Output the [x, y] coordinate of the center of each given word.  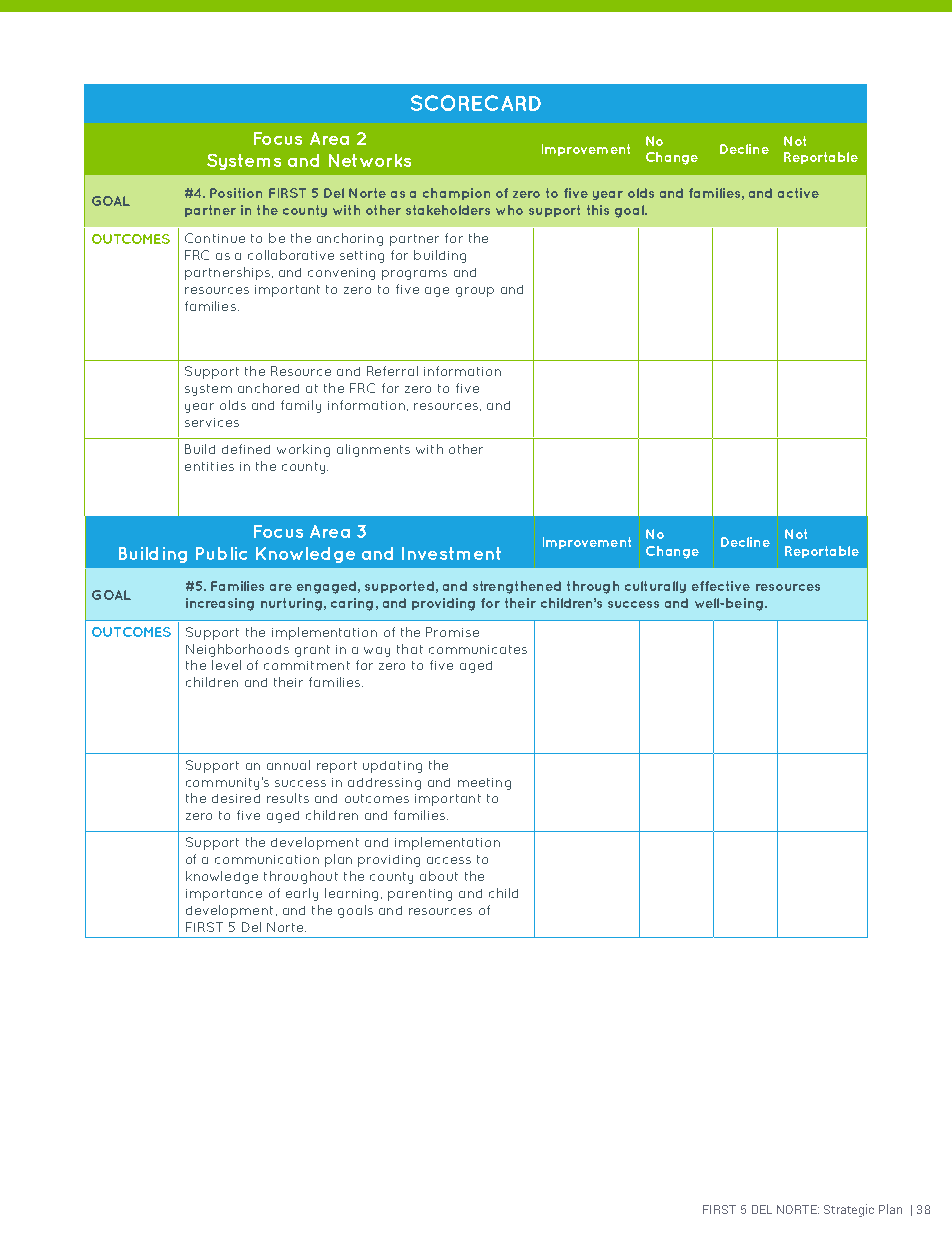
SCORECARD [476, 103]
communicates [478, 649]
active [798, 193]
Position [236, 193]
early [302, 894]
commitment [307, 665]
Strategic [849, 1210]
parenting [420, 895]
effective [721, 586]
